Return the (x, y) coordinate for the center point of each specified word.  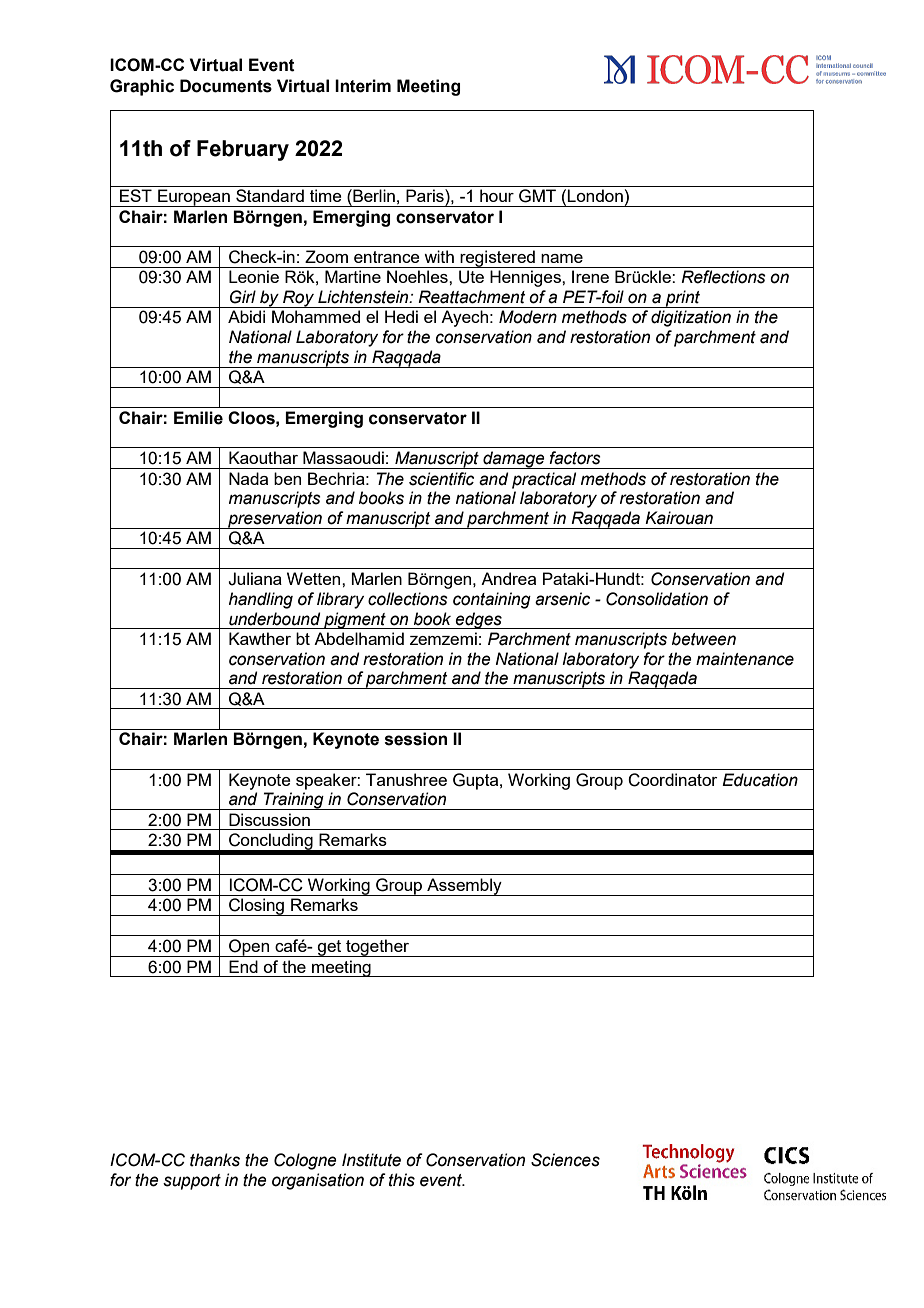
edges (479, 620)
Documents (226, 86)
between (704, 639)
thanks (215, 1160)
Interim (363, 86)
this (402, 1180)
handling (261, 600)
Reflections (723, 277)
